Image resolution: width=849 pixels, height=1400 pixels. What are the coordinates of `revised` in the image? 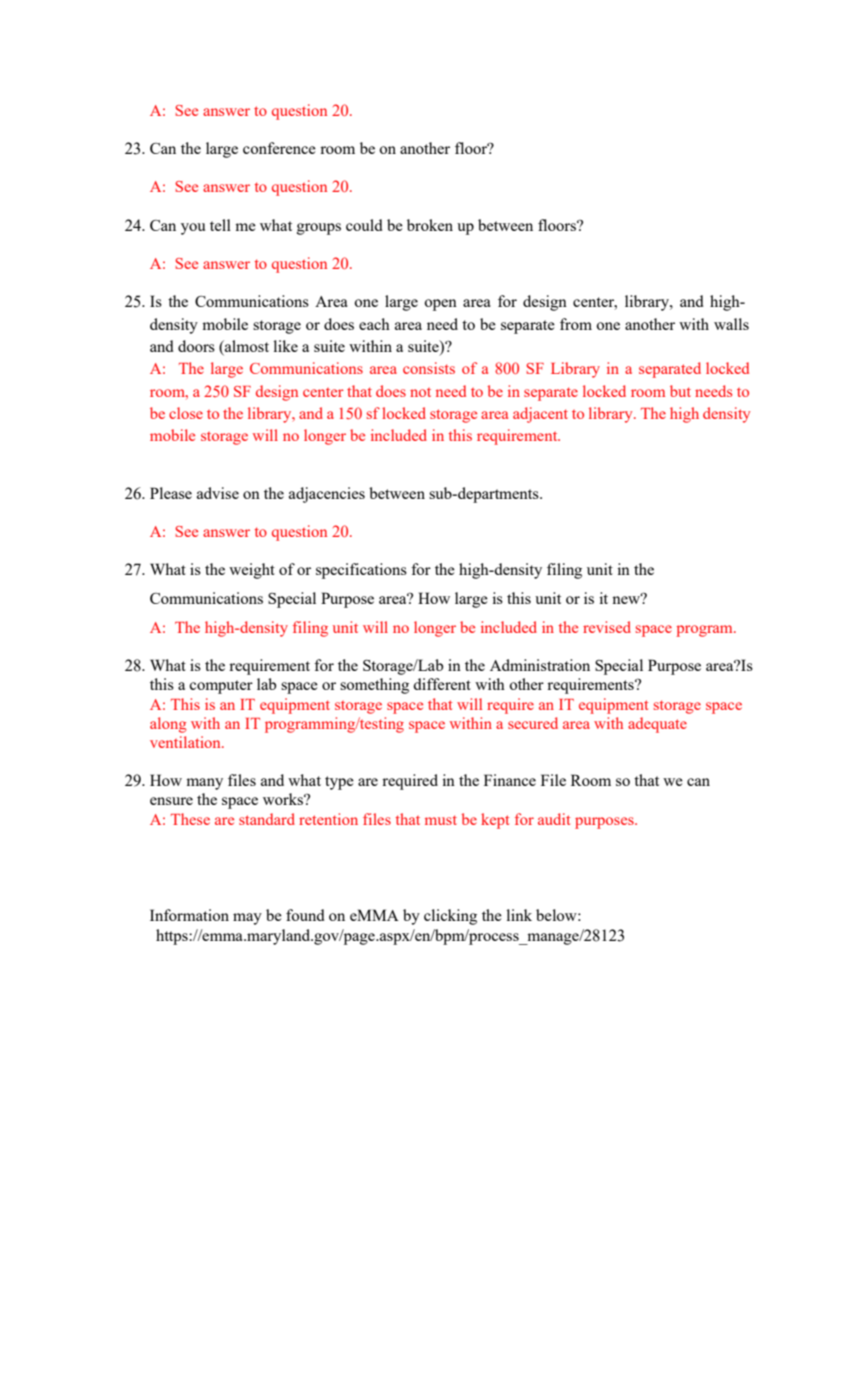 It's located at (607, 627).
